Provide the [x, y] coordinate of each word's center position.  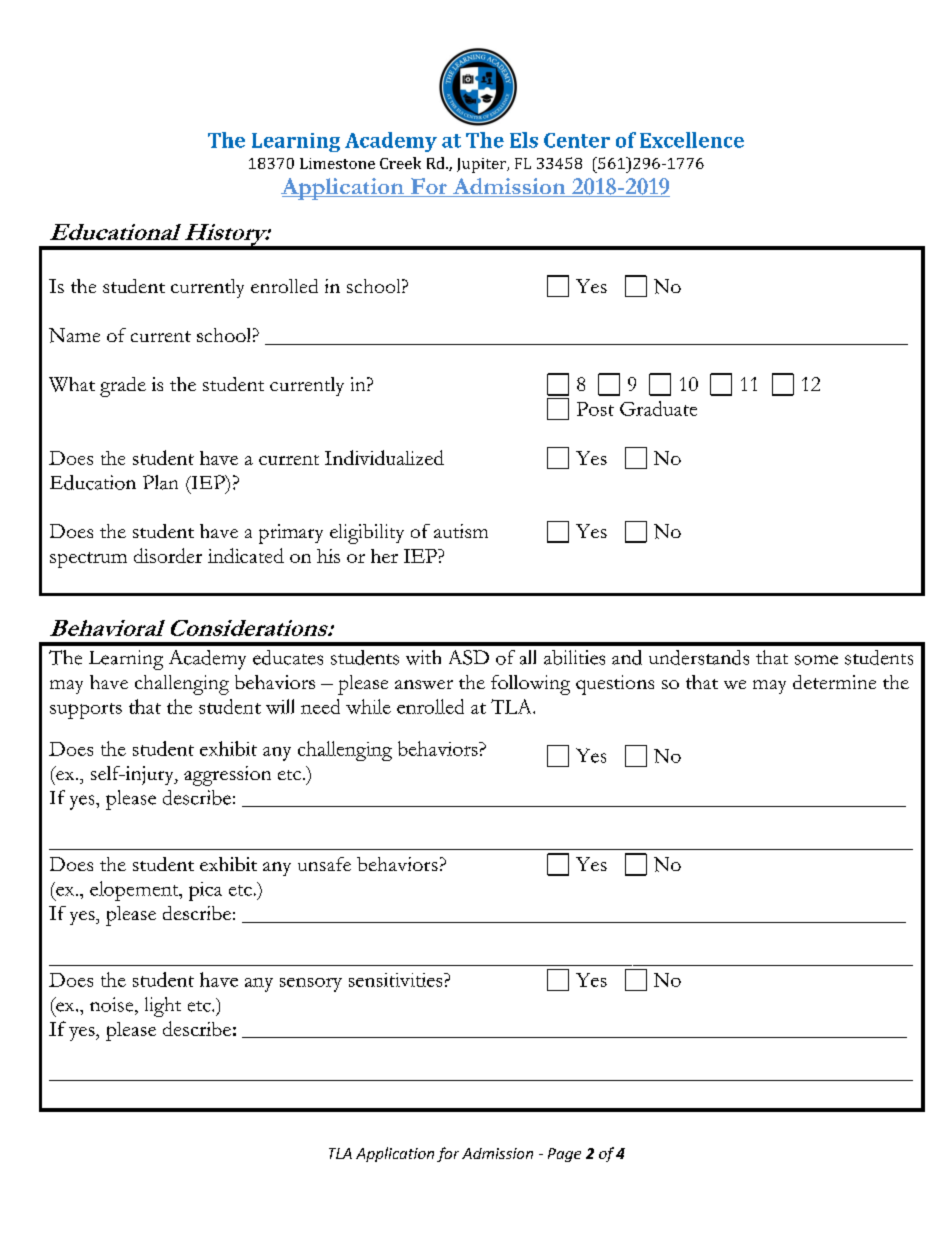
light [163, 1007]
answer [424, 684]
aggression [227, 776]
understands [699, 657]
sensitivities [397, 980]
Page [564, 1155]
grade [123, 387]
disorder [168, 555]
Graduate [658, 408]
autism [461, 531]
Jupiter [483, 165]
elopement [135, 891]
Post [595, 409]
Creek [400, 163]
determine [834, 682]
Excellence [692, 140]
